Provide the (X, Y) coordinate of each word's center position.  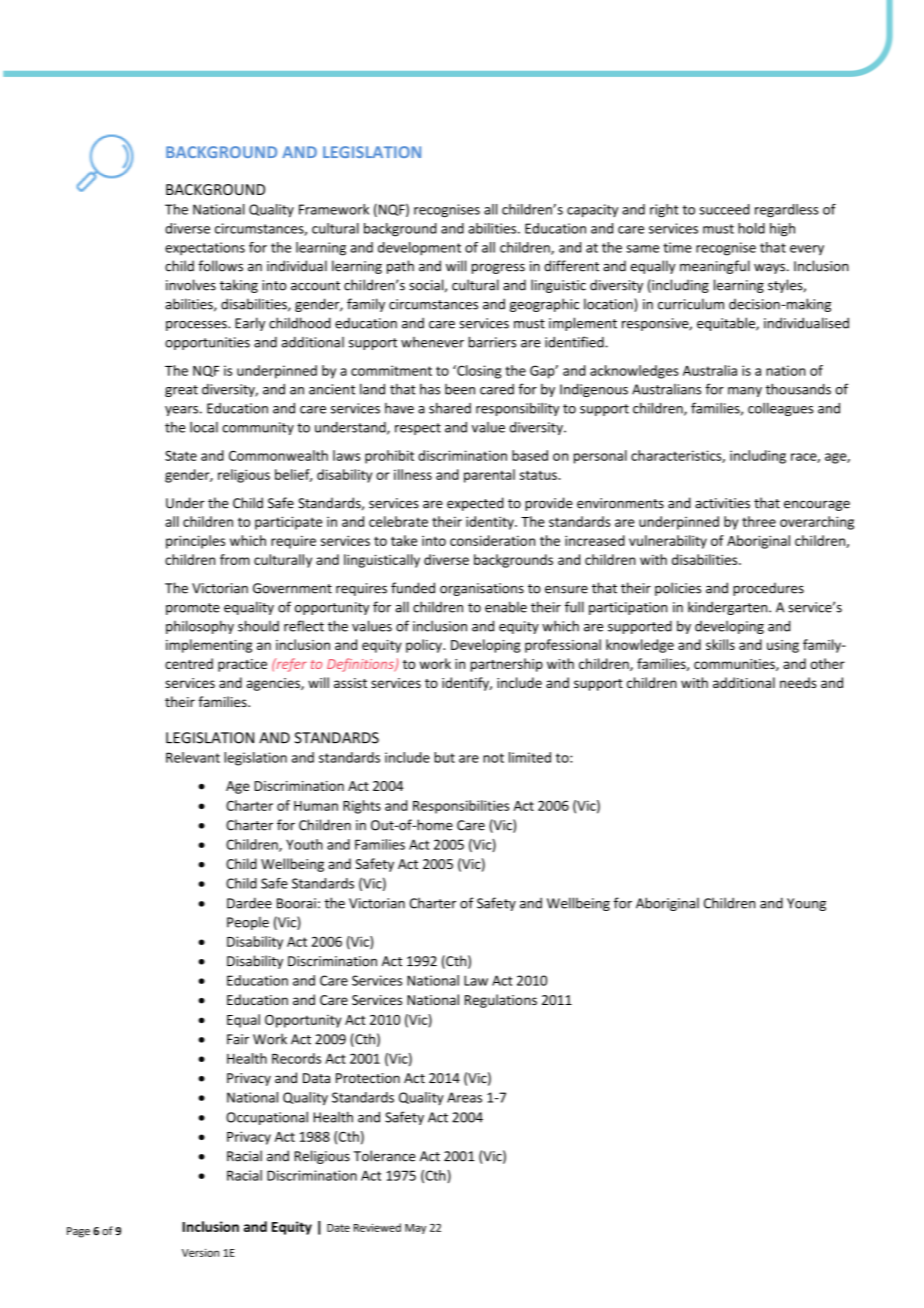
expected (475, 504)
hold (751, 228)
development (419, 249)
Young (806, 904)
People (248, 923)
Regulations (501, 1001)
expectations (205, 249)
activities (722, 503)
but (444, 757)
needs (798, 682)
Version (200, 1253)
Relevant (193, 757)
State (181, 455)
